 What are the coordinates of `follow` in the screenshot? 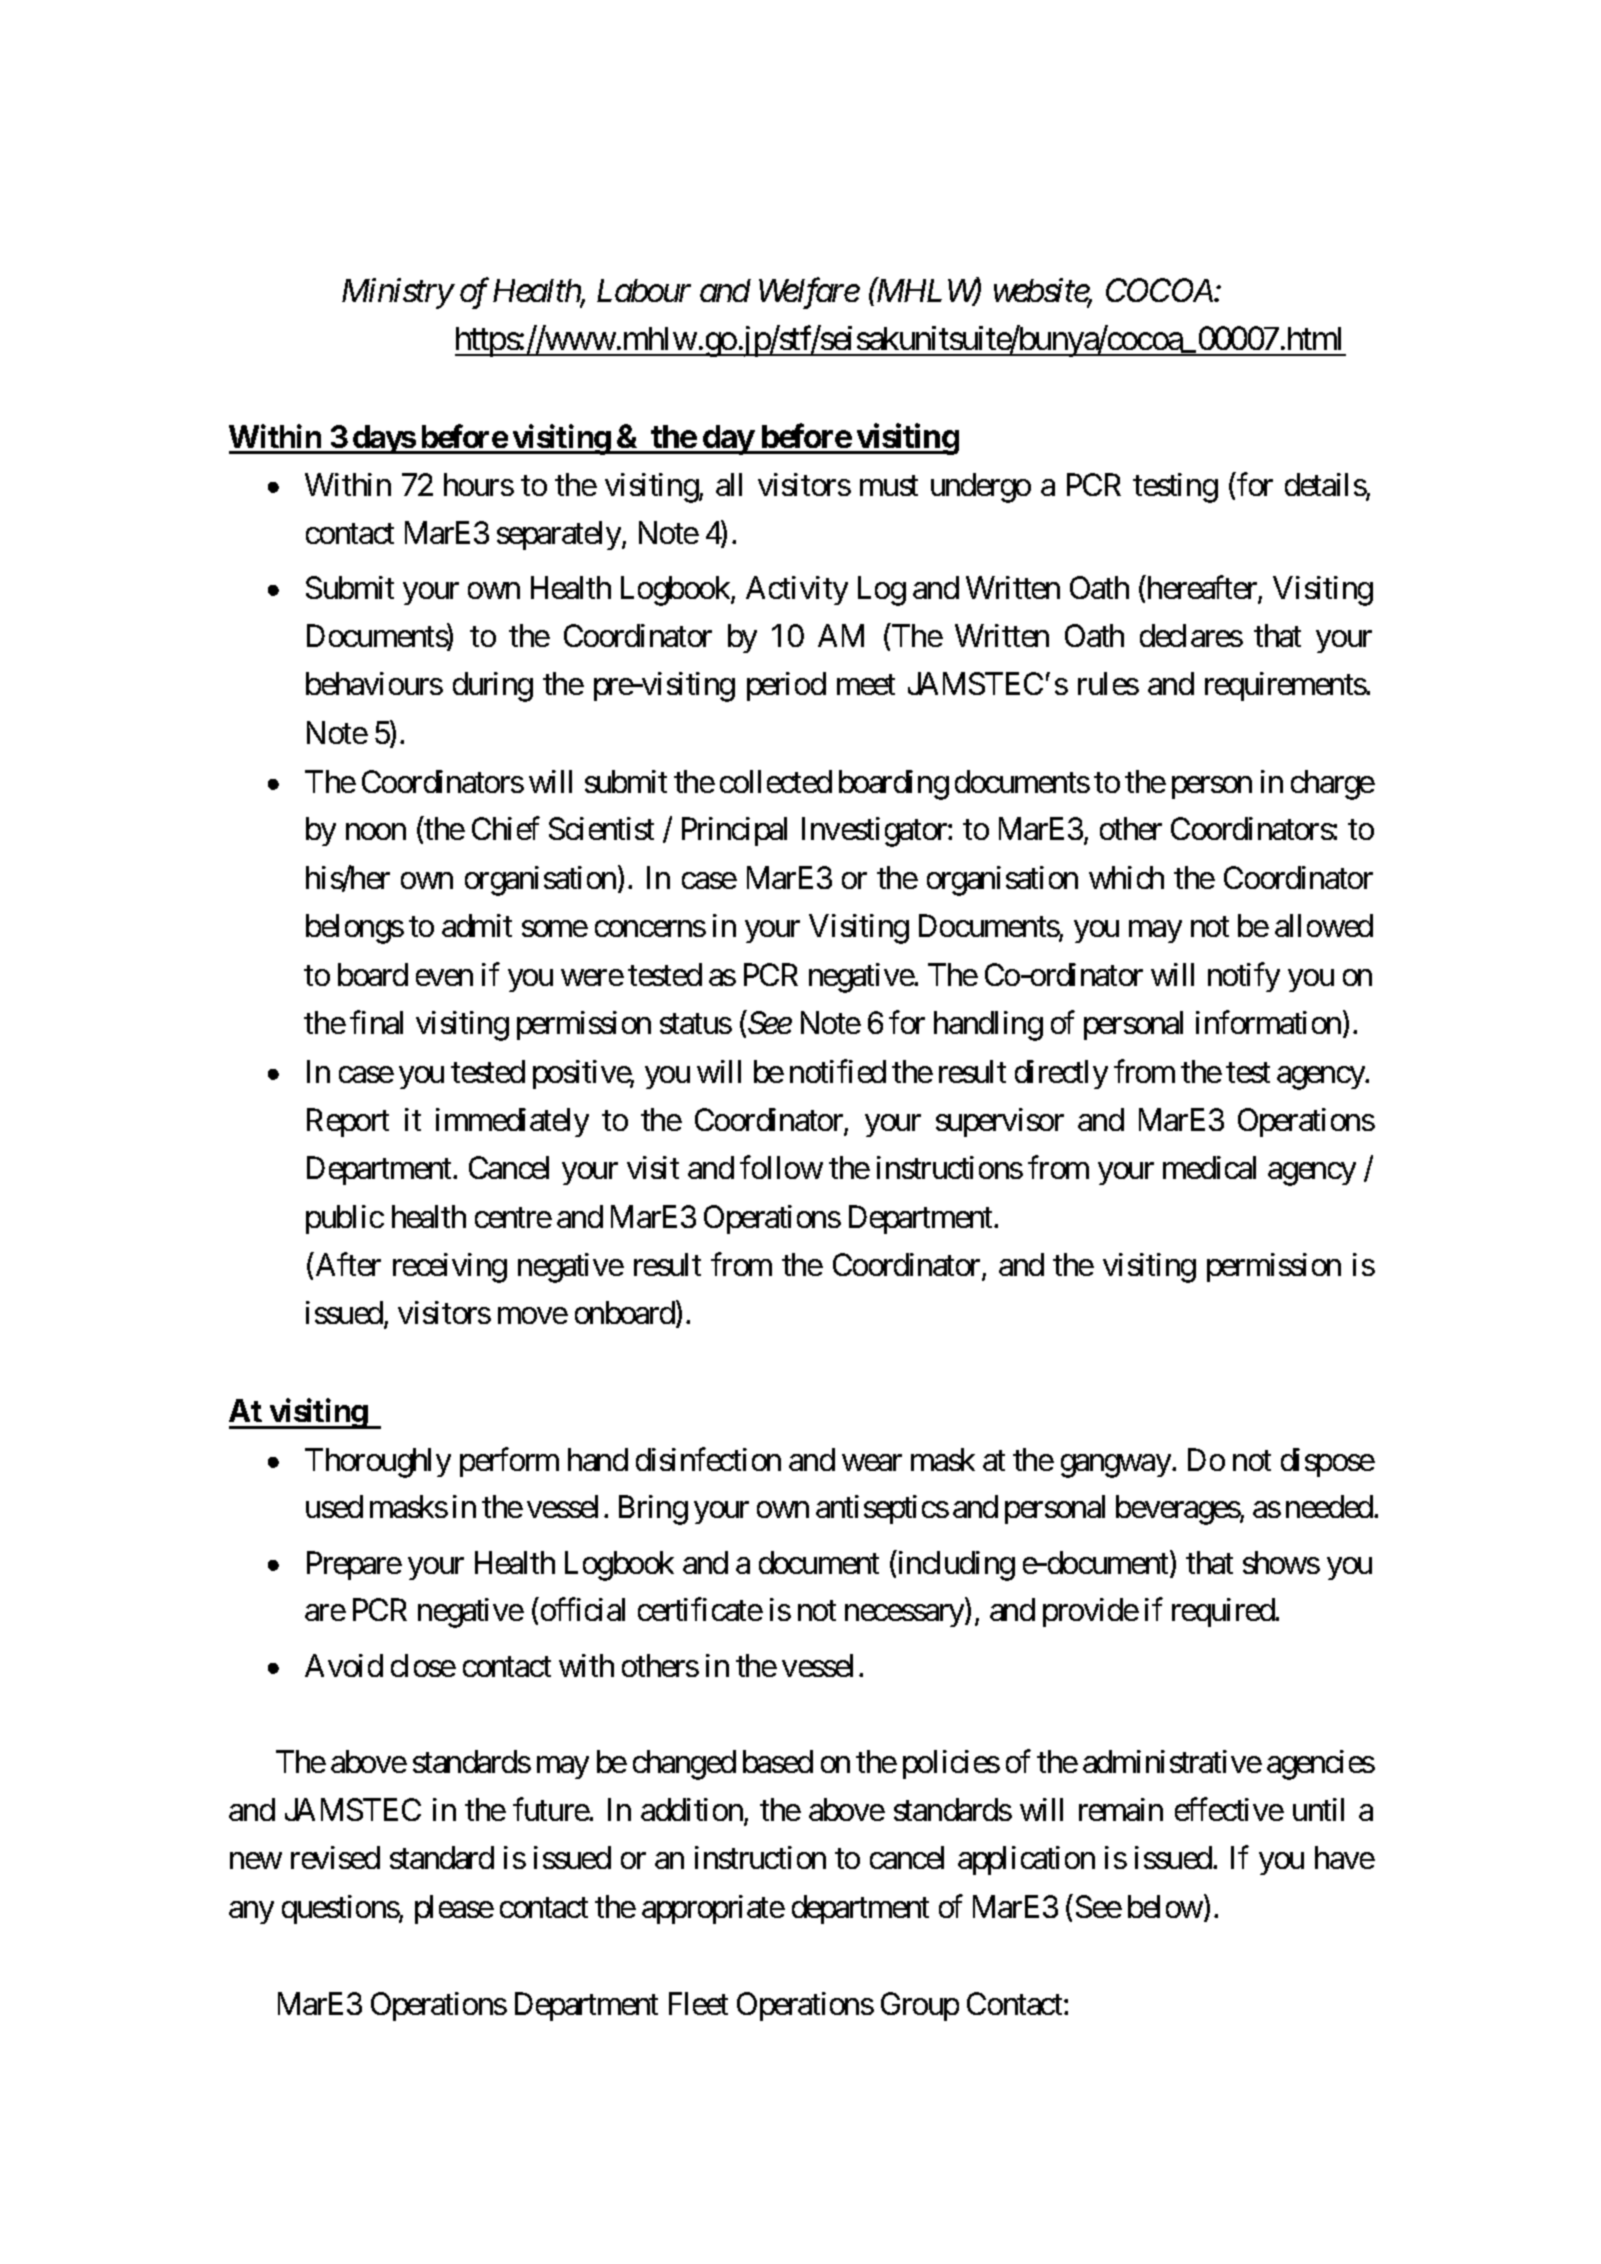 It's located at (781, 1167).
